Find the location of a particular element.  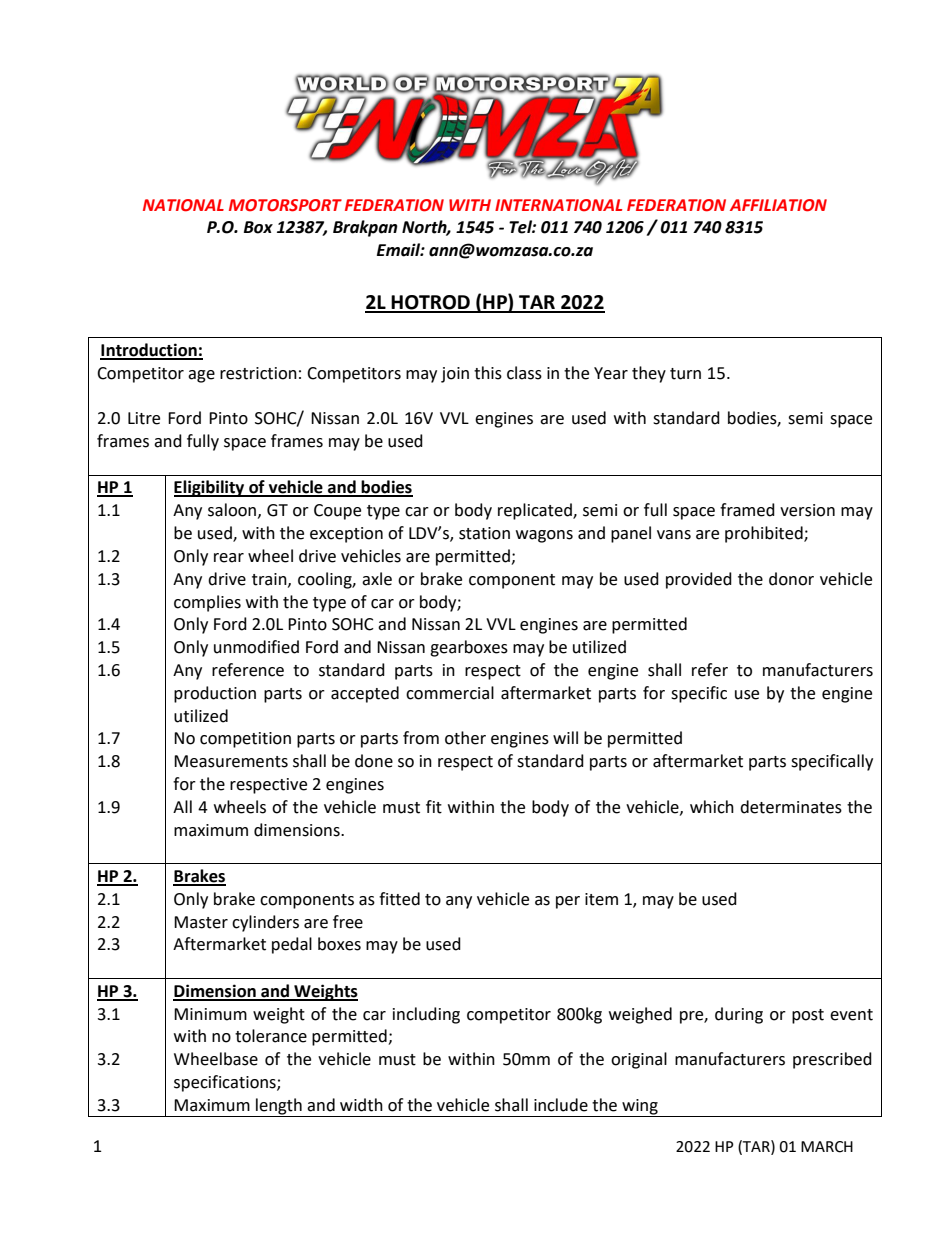

MOTORSPORT is located at coordinates (285, 205).
